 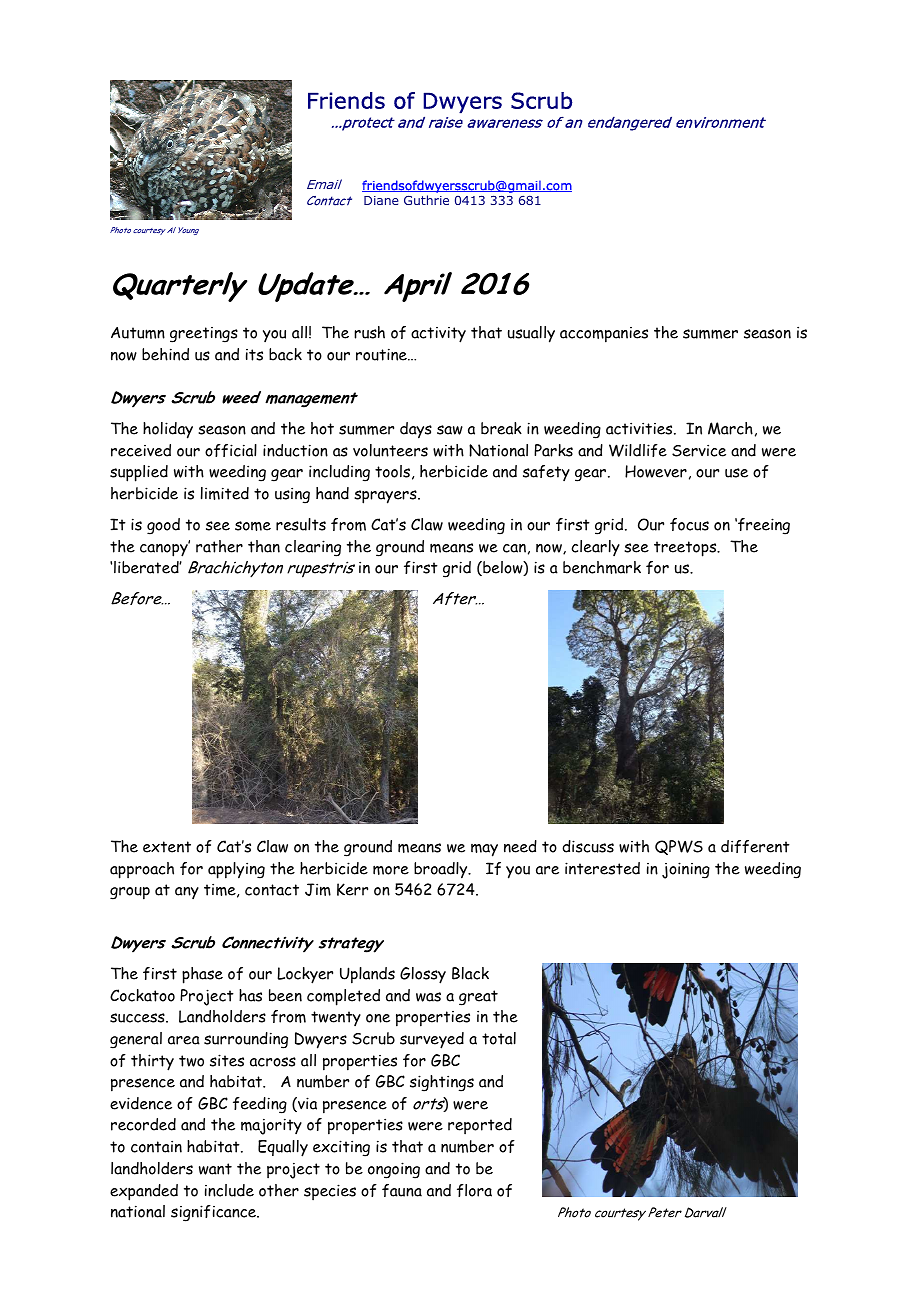 What do you see at coordinates (604, 335) in the screenshot?
I see `accompanies` at bounding box center [604, 335].
